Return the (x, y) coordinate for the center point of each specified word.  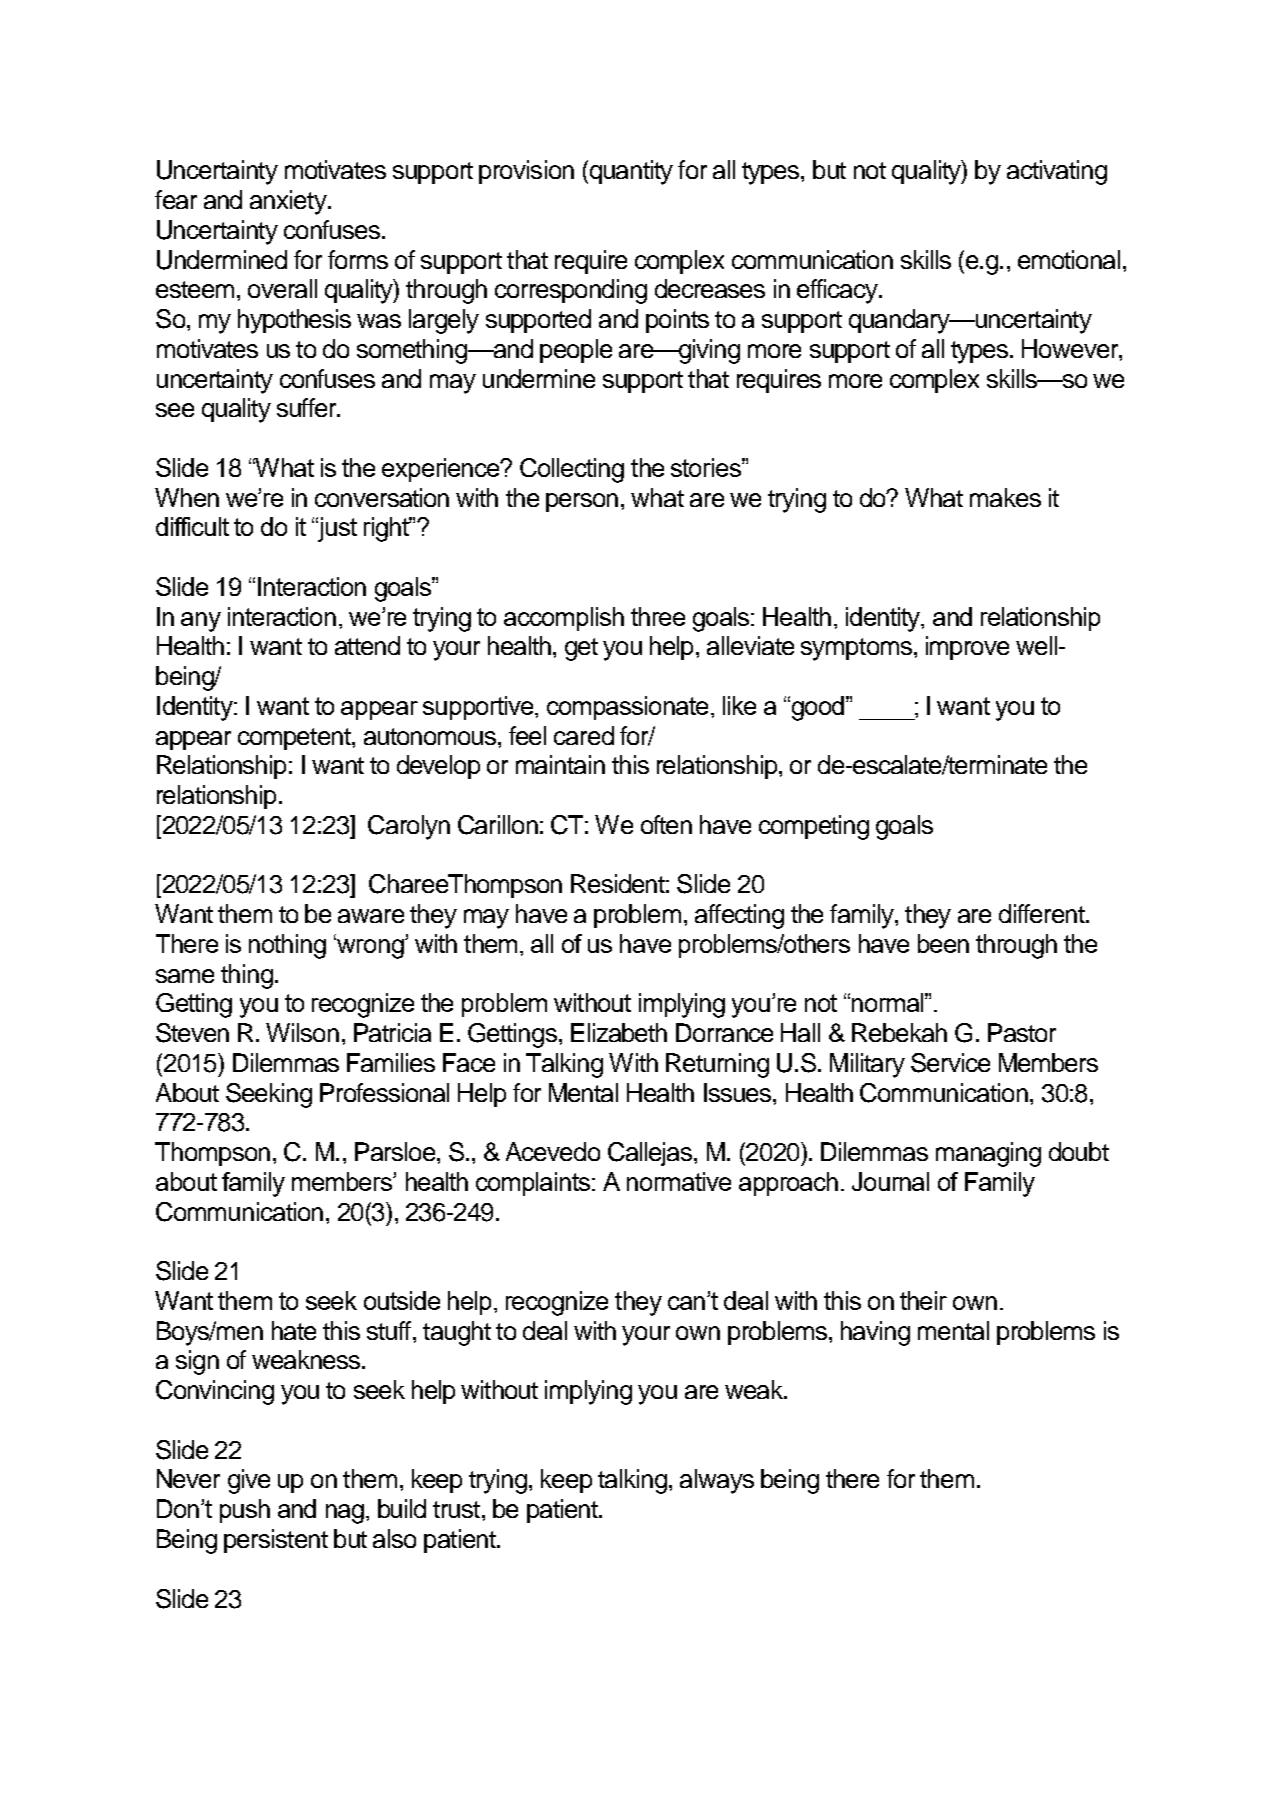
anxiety (289, 202)
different (1043, 913)
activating (1057, 172)
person (582, 502)
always (717, 1481)
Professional (384, 1092)
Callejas (650, 1154)
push (245, 1511)
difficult (192, 526)
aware (371, 916)
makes (1005, 497)
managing (988, 1154)
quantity (630, 172)
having (875, 1333)
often (666, 824)
